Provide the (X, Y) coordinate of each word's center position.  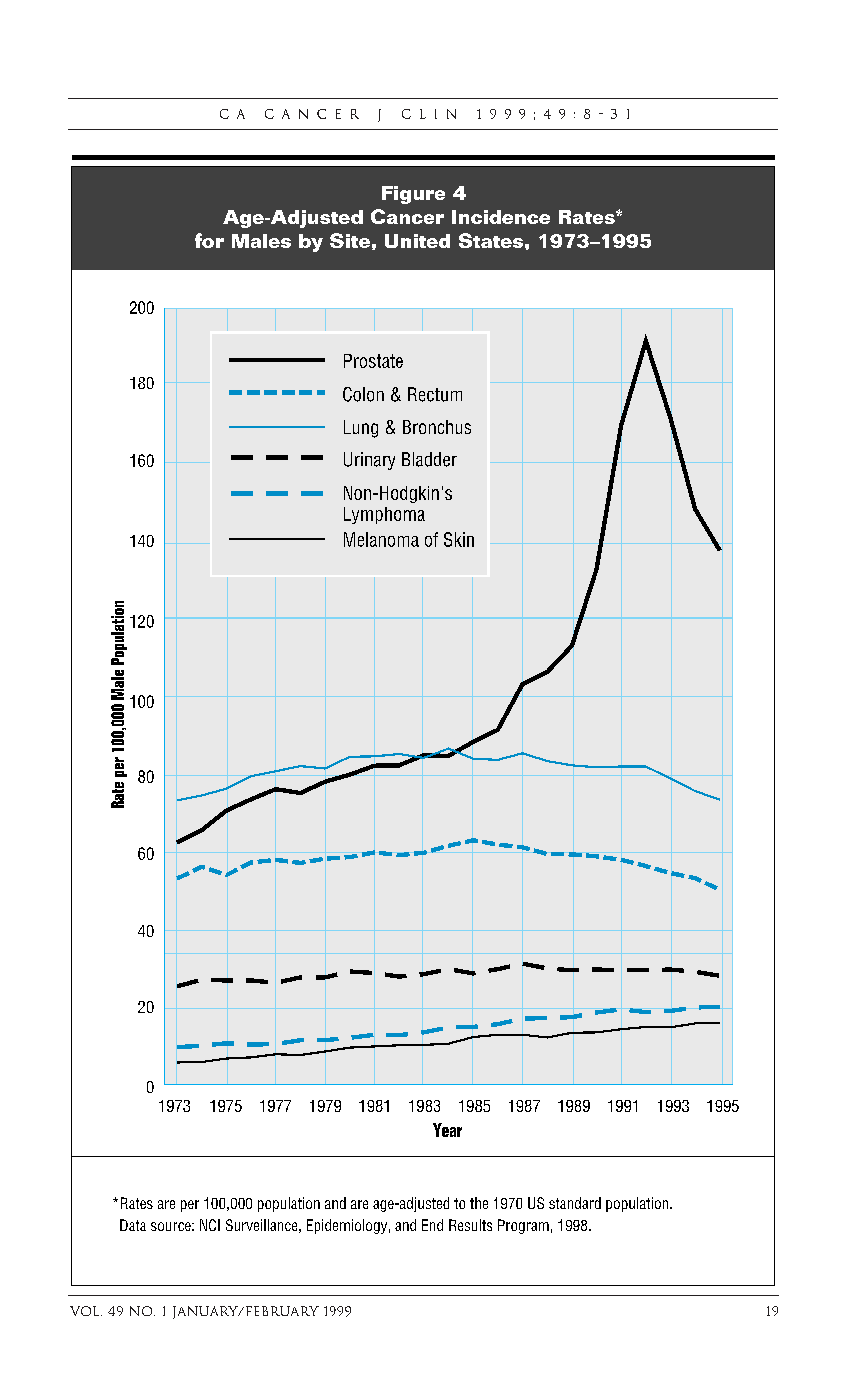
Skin (459, 539)
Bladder (429, 459)
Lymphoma (384, 515)
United (417, 241)
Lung (361, 429)
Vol (86, 1311)
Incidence (501, 217)
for (209, 240)
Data (133, 1225)
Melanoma (381, 539)
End (432, 1225)
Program (523, 1226)
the (479, 1203)
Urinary (369, 461)
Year (447, 1130)
